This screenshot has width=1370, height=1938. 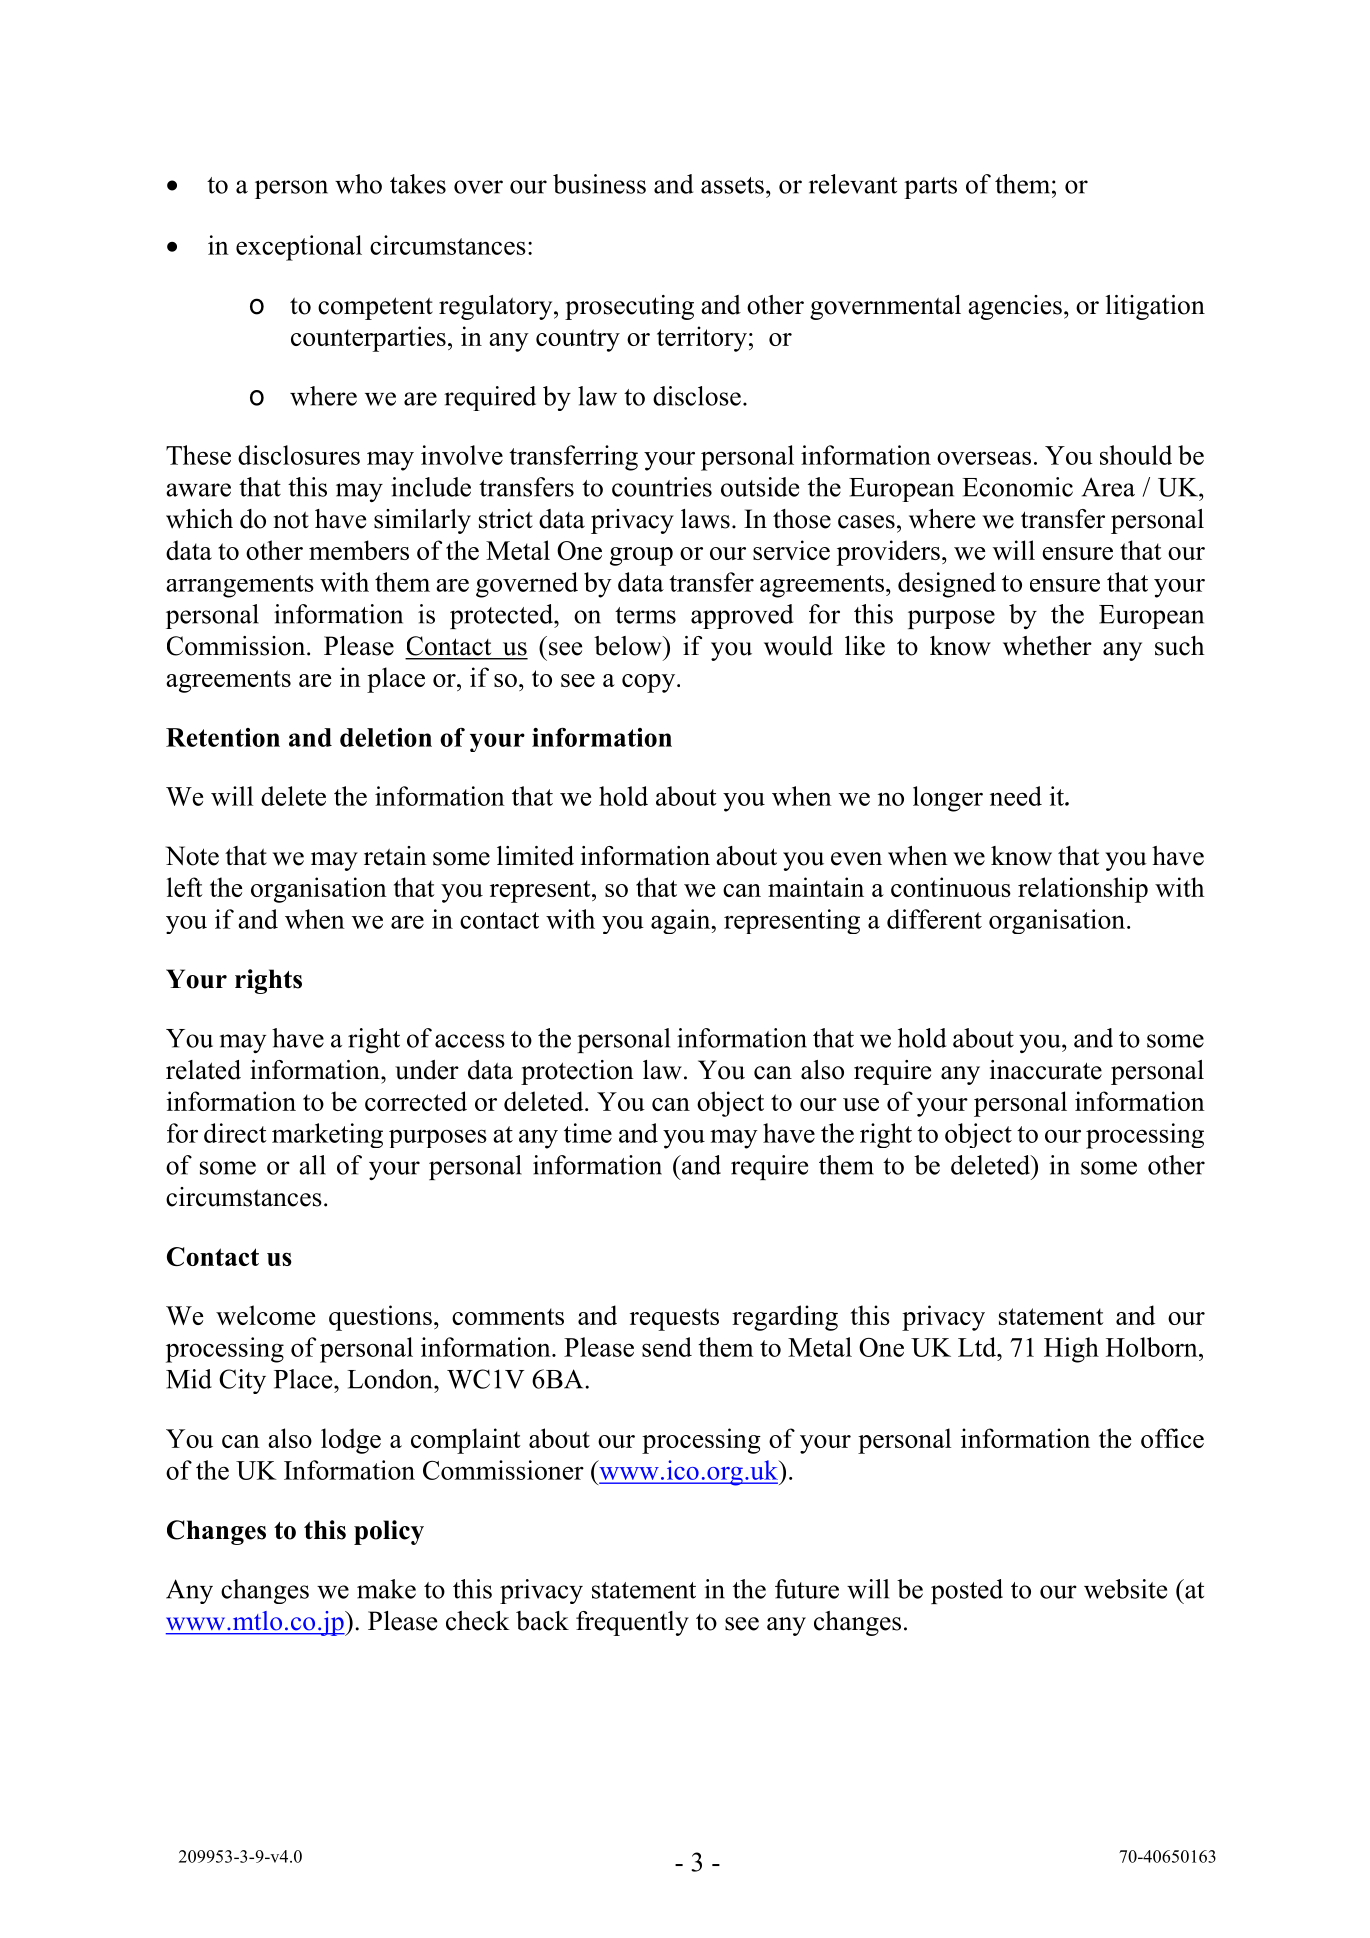 I want to click on retain, so click(x=395, y=856).
